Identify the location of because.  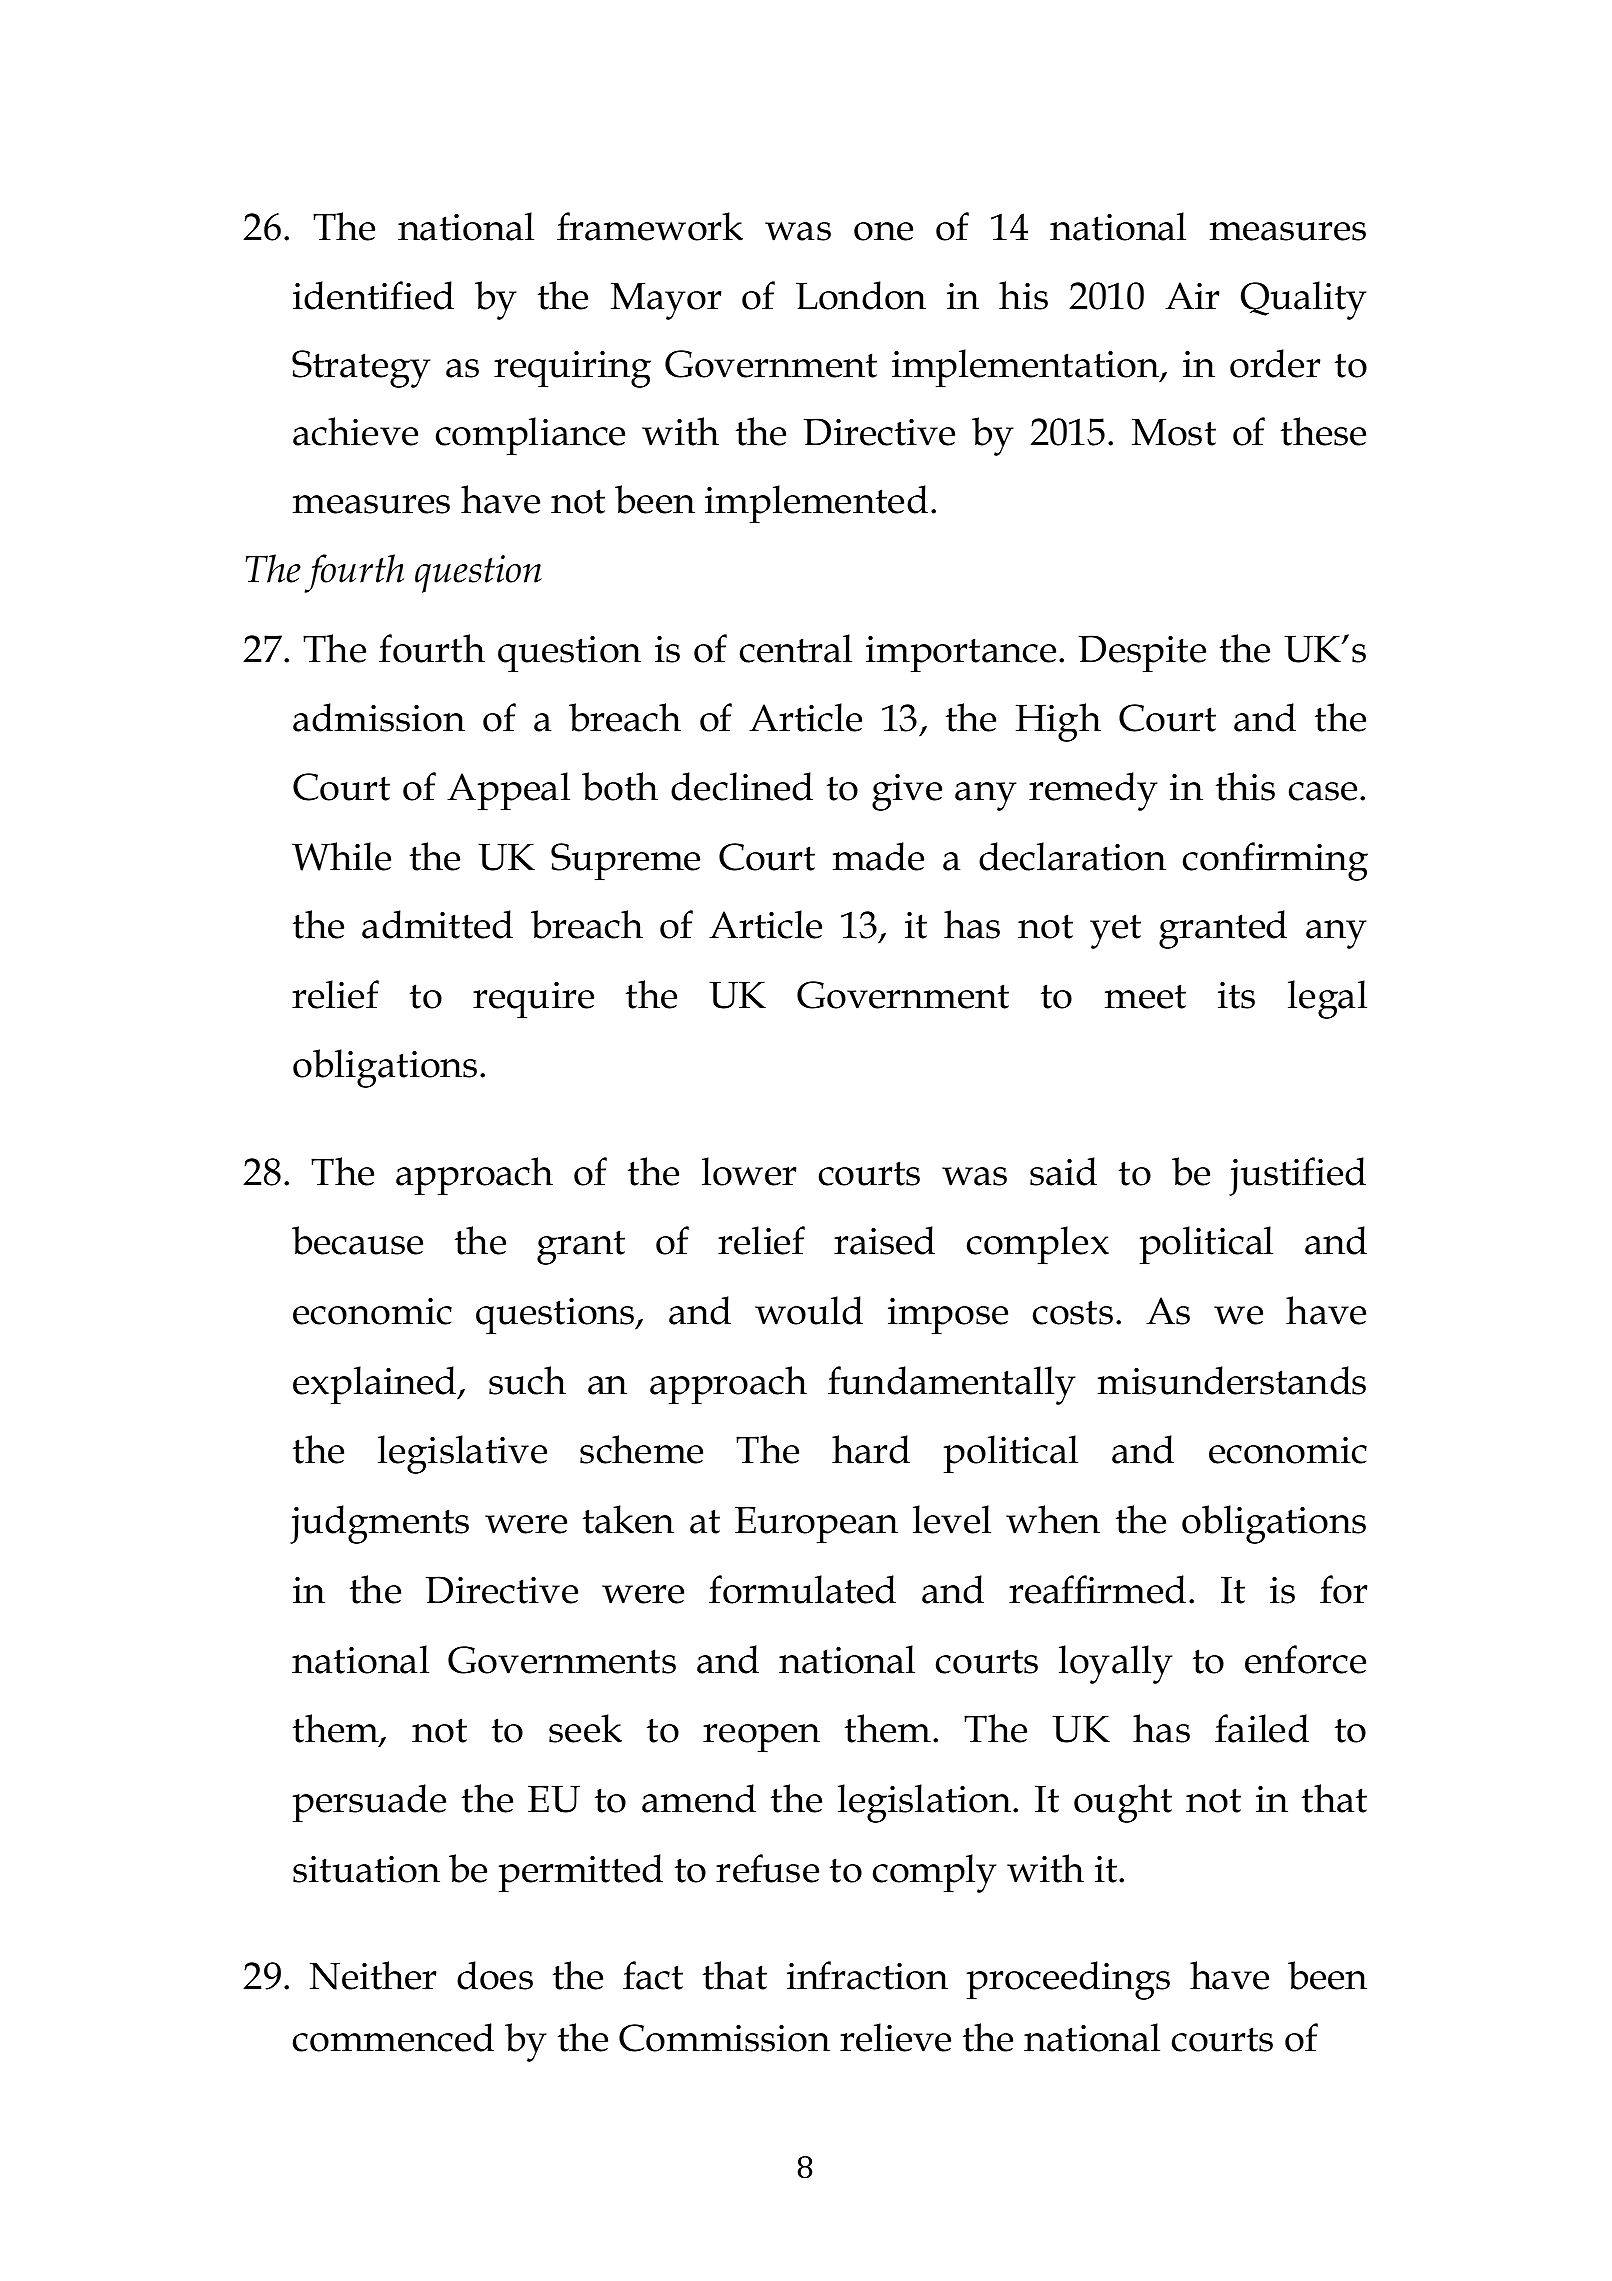
(357, 1240).
